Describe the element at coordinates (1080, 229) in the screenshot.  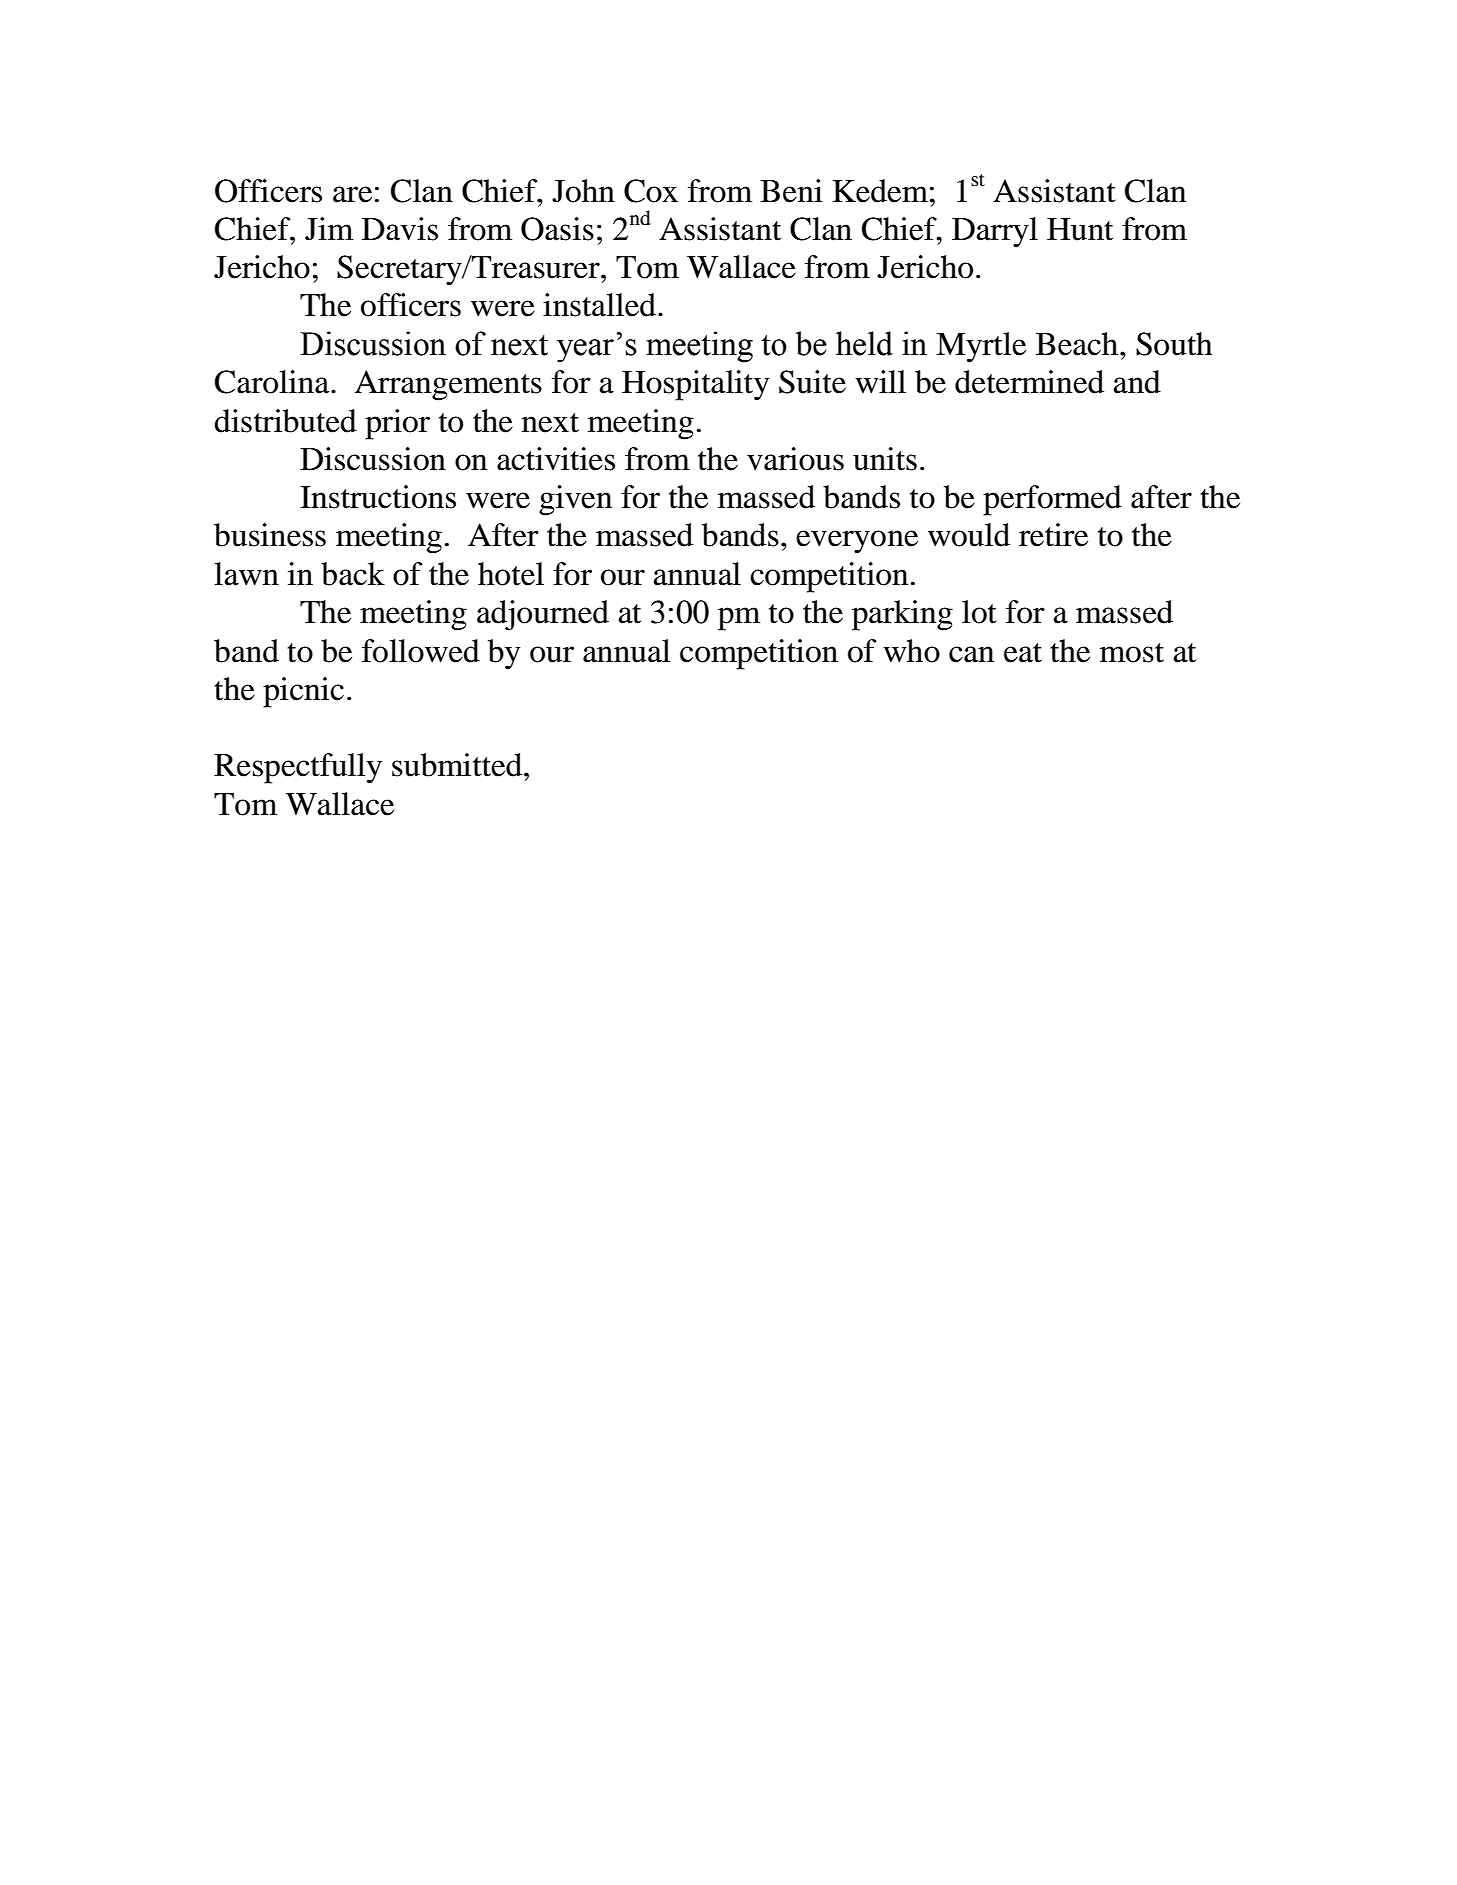
I see `Hunt` at that location.
